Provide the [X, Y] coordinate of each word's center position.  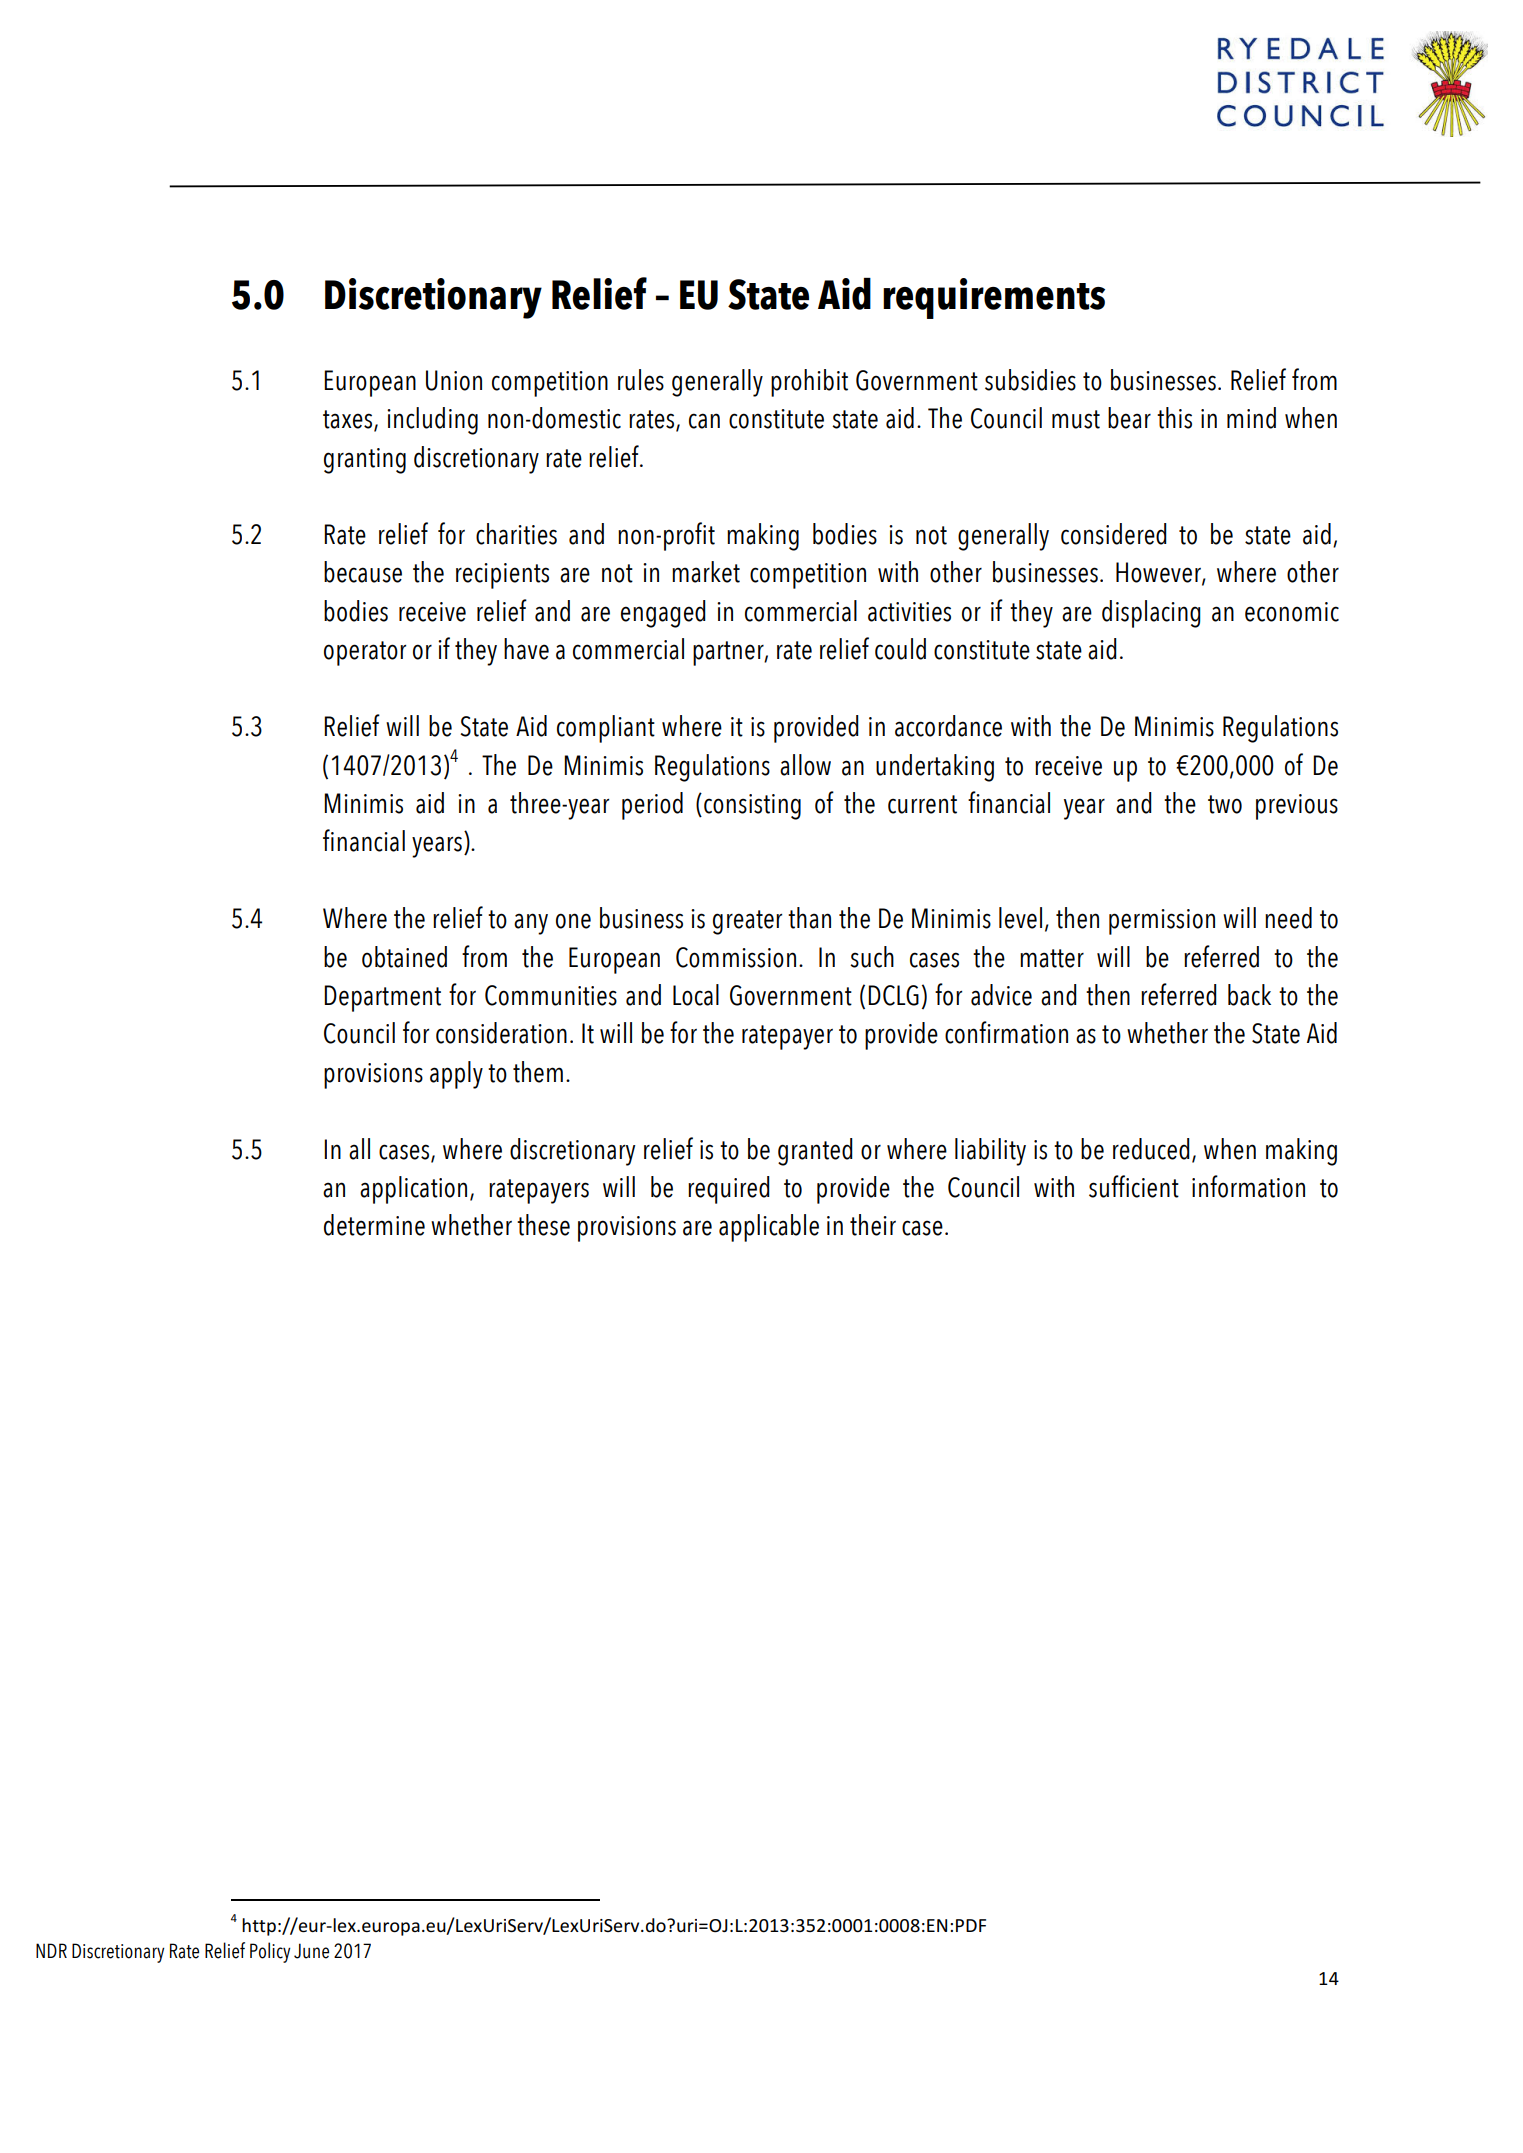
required [729, 1190]
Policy [270, 1952]
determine [374, 1225]
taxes [349, 420]
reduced [1151, 1149]
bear [1129, 418]
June [311, 1951]
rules [641, 380]
